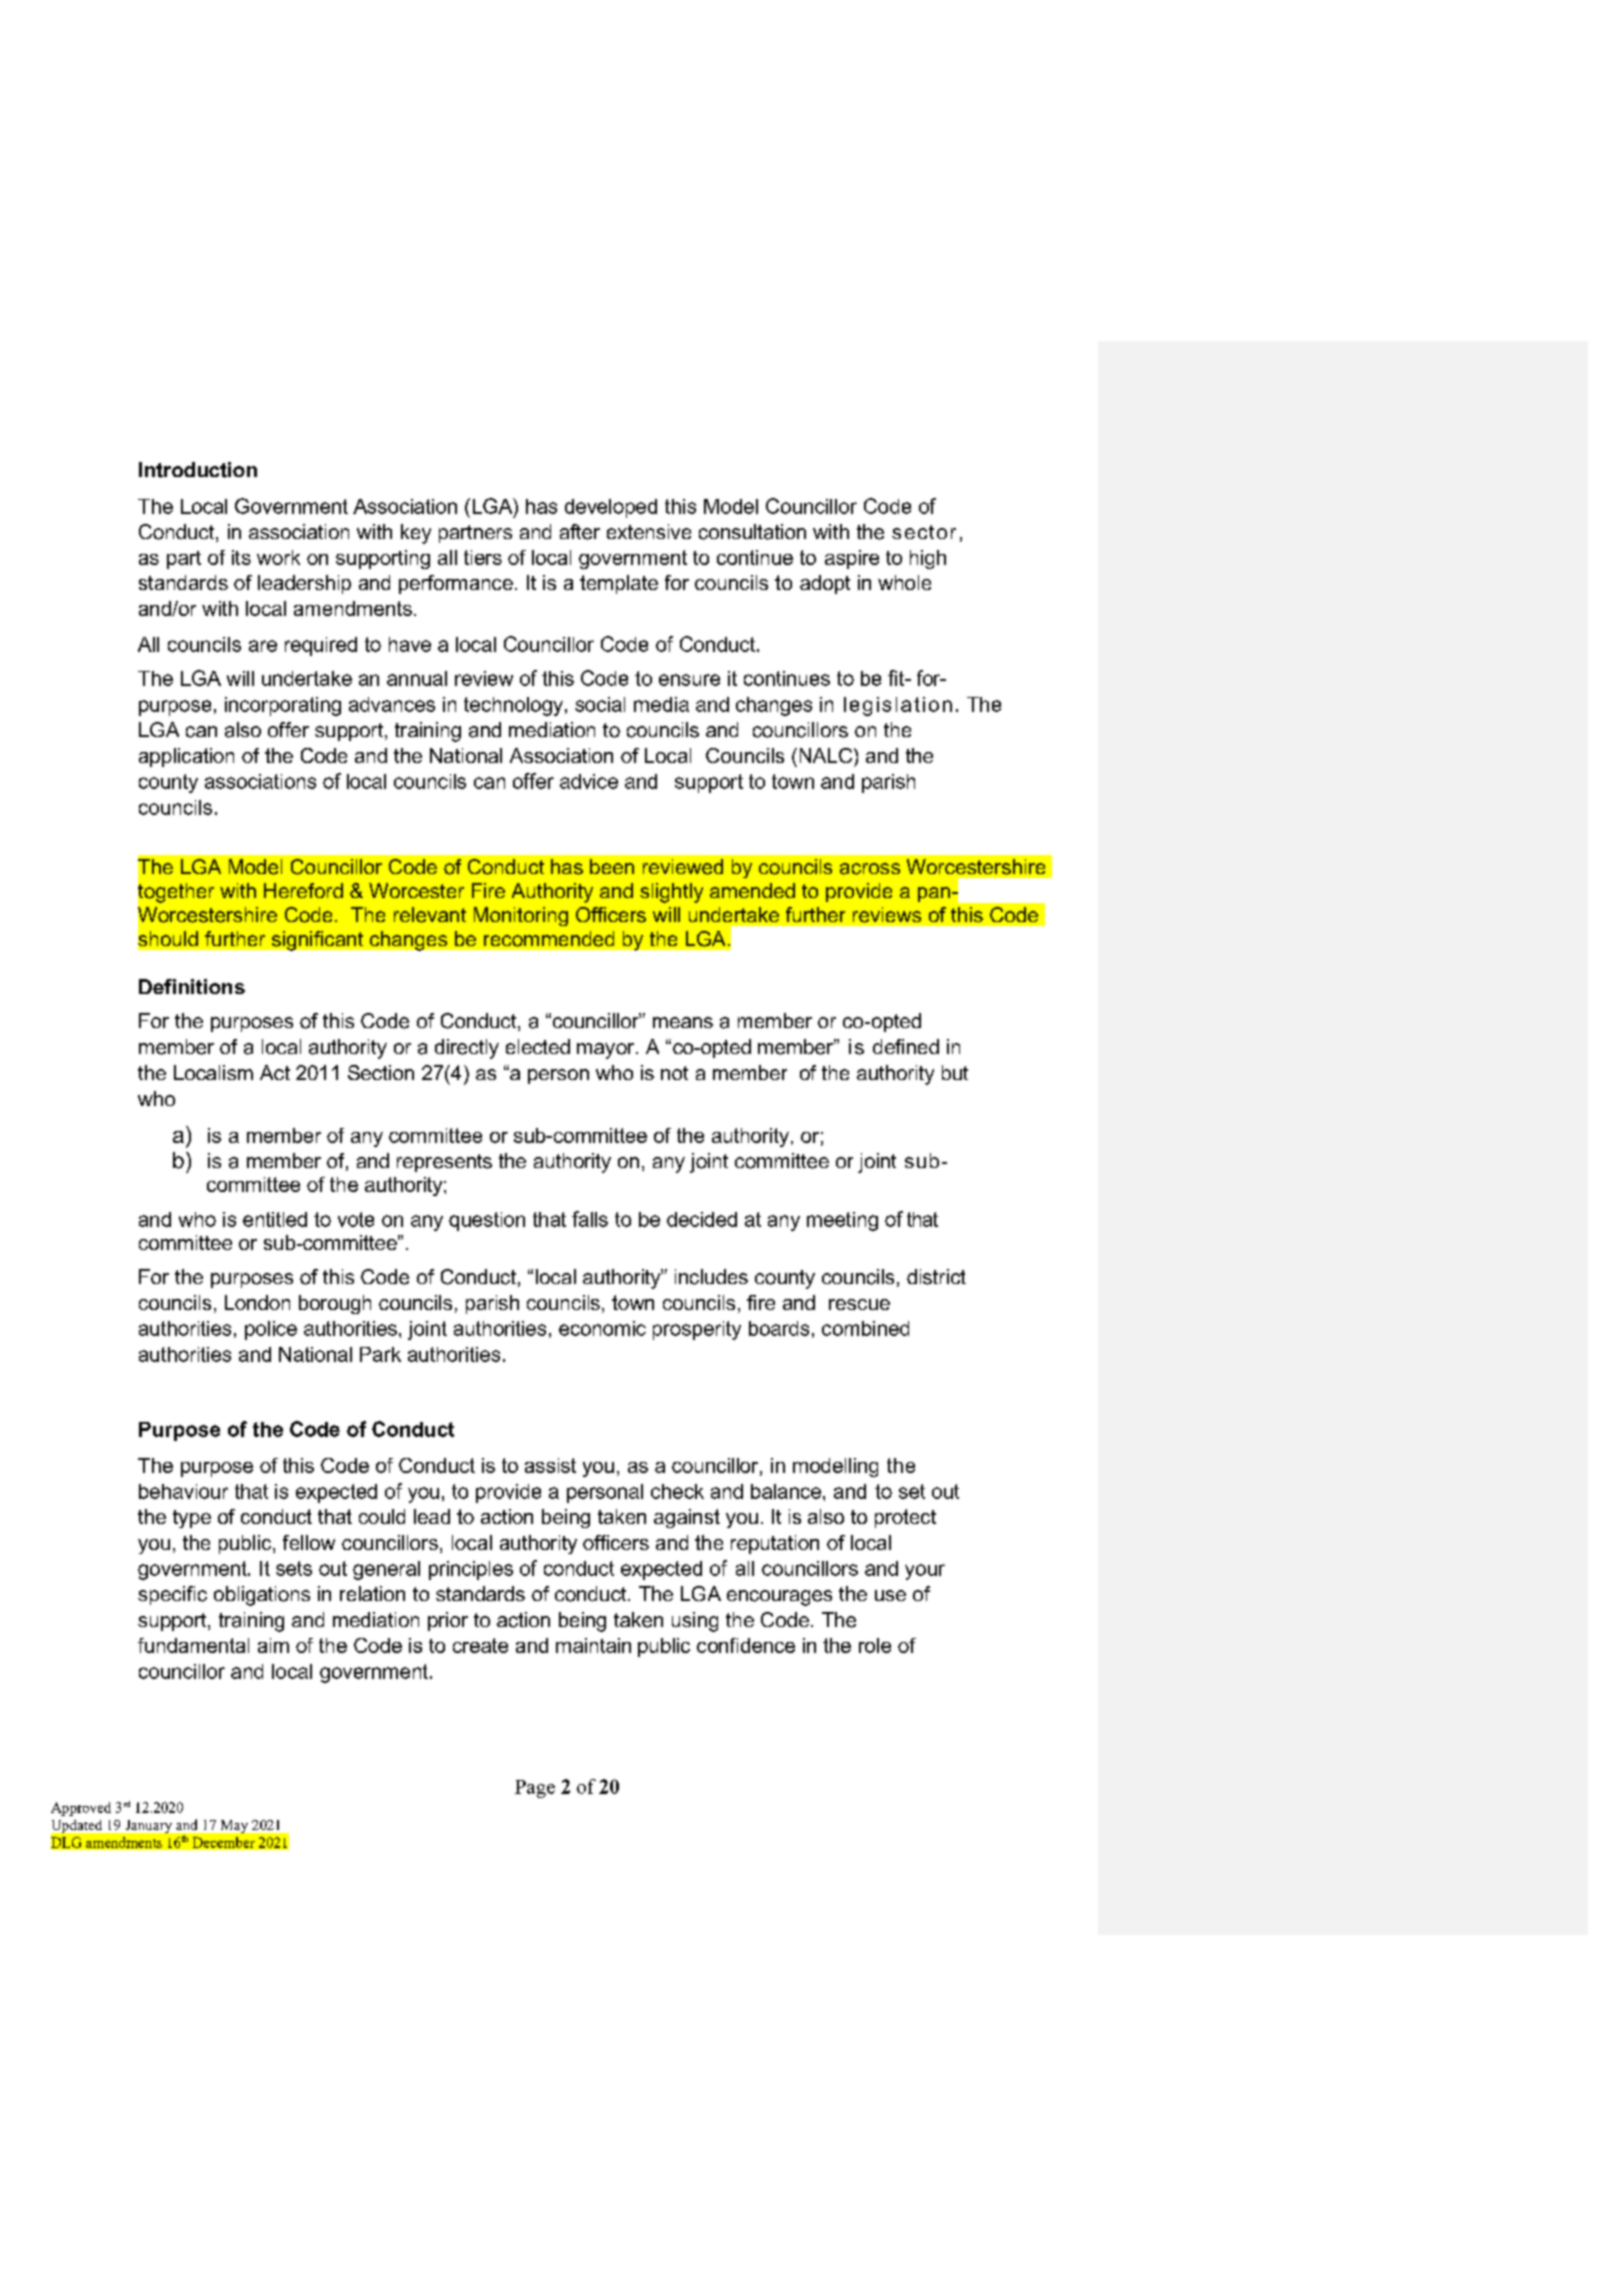  I want to click on aspire, so click(852, 559).
